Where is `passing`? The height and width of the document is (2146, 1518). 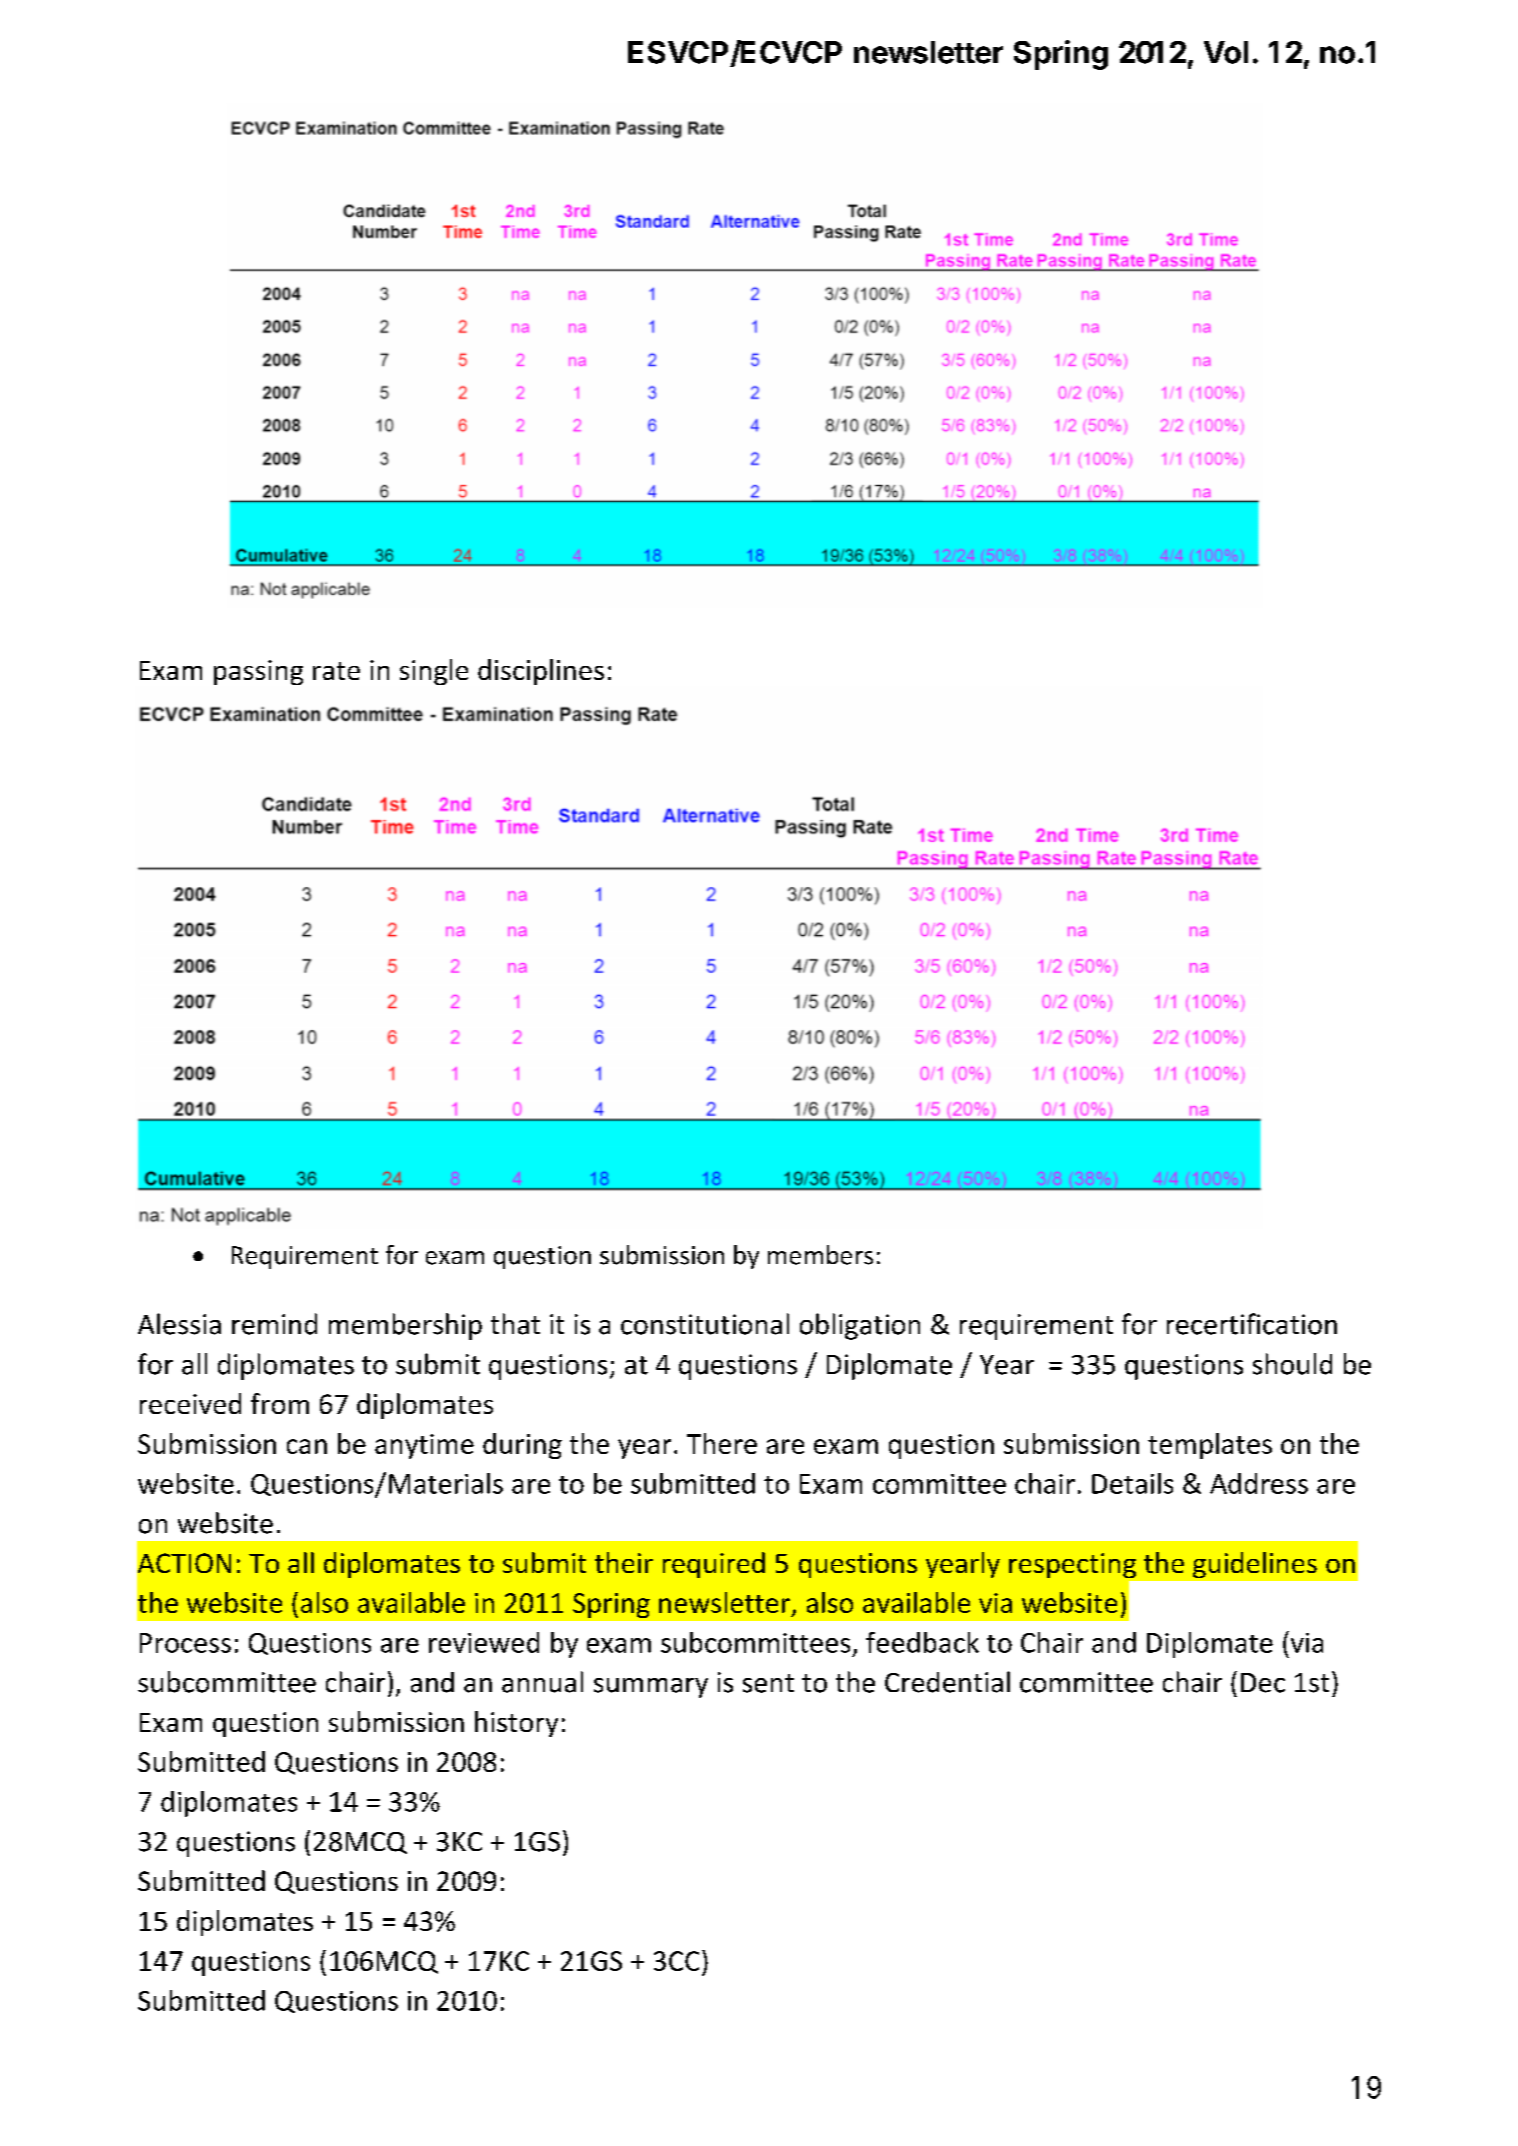 passing is located at coordinates (258, 672).
